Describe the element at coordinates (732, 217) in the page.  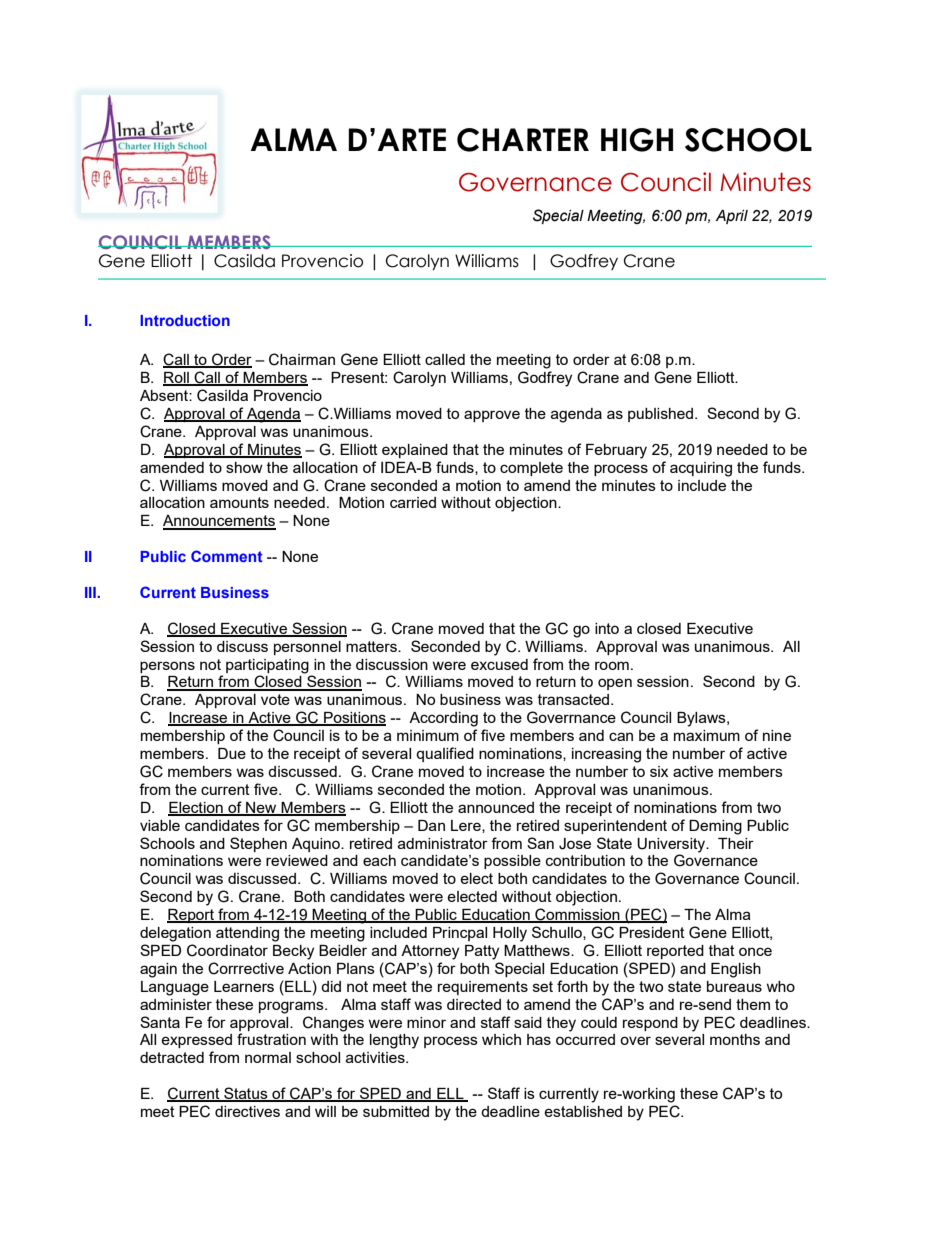
I see `April` at that location.
